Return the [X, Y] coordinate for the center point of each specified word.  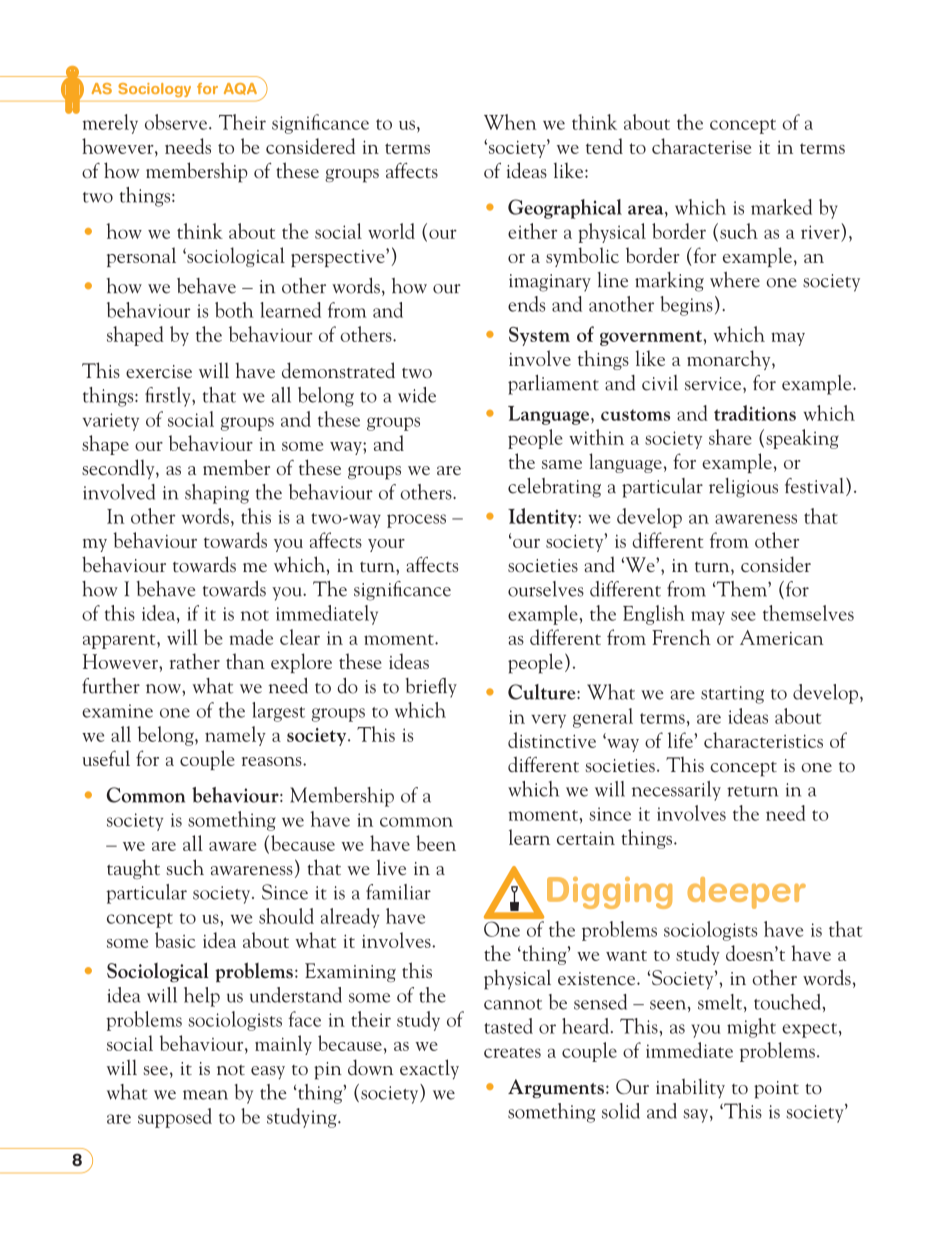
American [782, 637]
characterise [701, 146]
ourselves [546, 589]
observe [176, 122]
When [510, 122]
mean [205, 1095]
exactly [429, 1069]
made [251, 637]
